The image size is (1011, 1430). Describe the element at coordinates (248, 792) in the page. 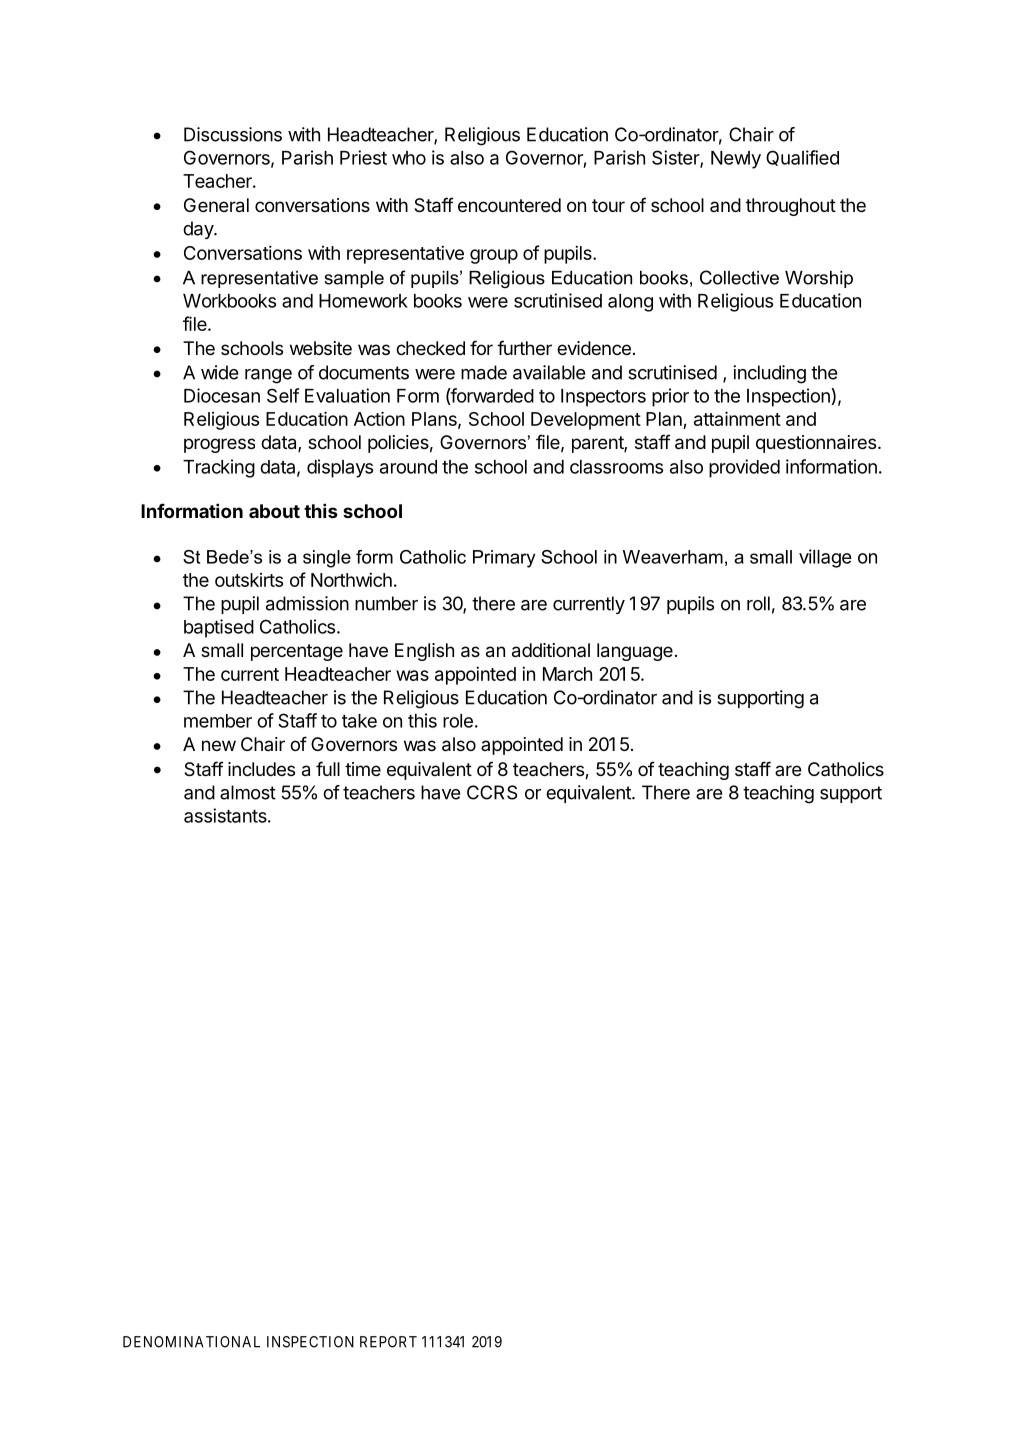

I see `almost` at that location.
